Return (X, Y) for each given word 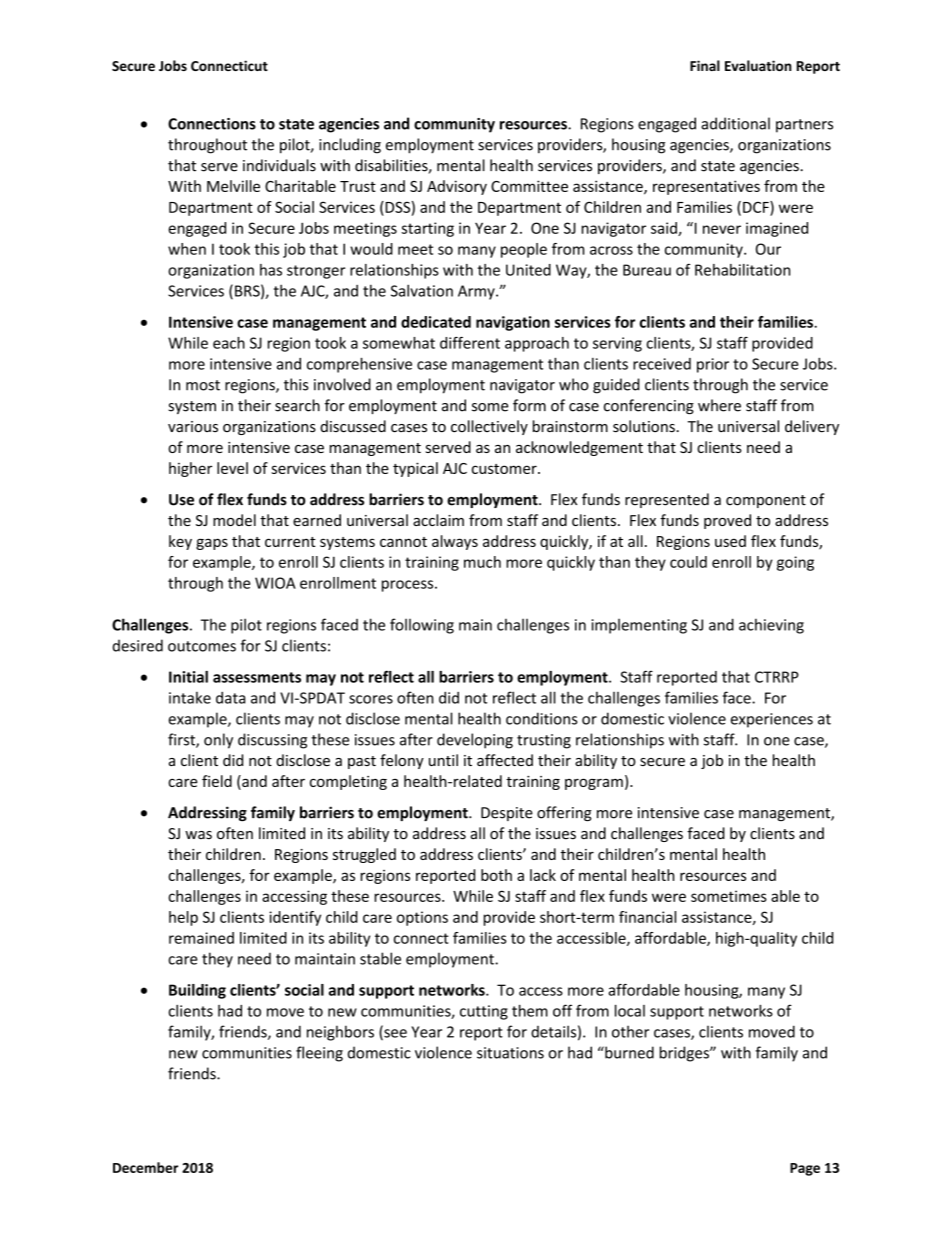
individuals (279, 165)
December (145, 1167)
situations (510, 1053)
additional (735, 123)
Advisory (457, 187)
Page (805, 1169)
